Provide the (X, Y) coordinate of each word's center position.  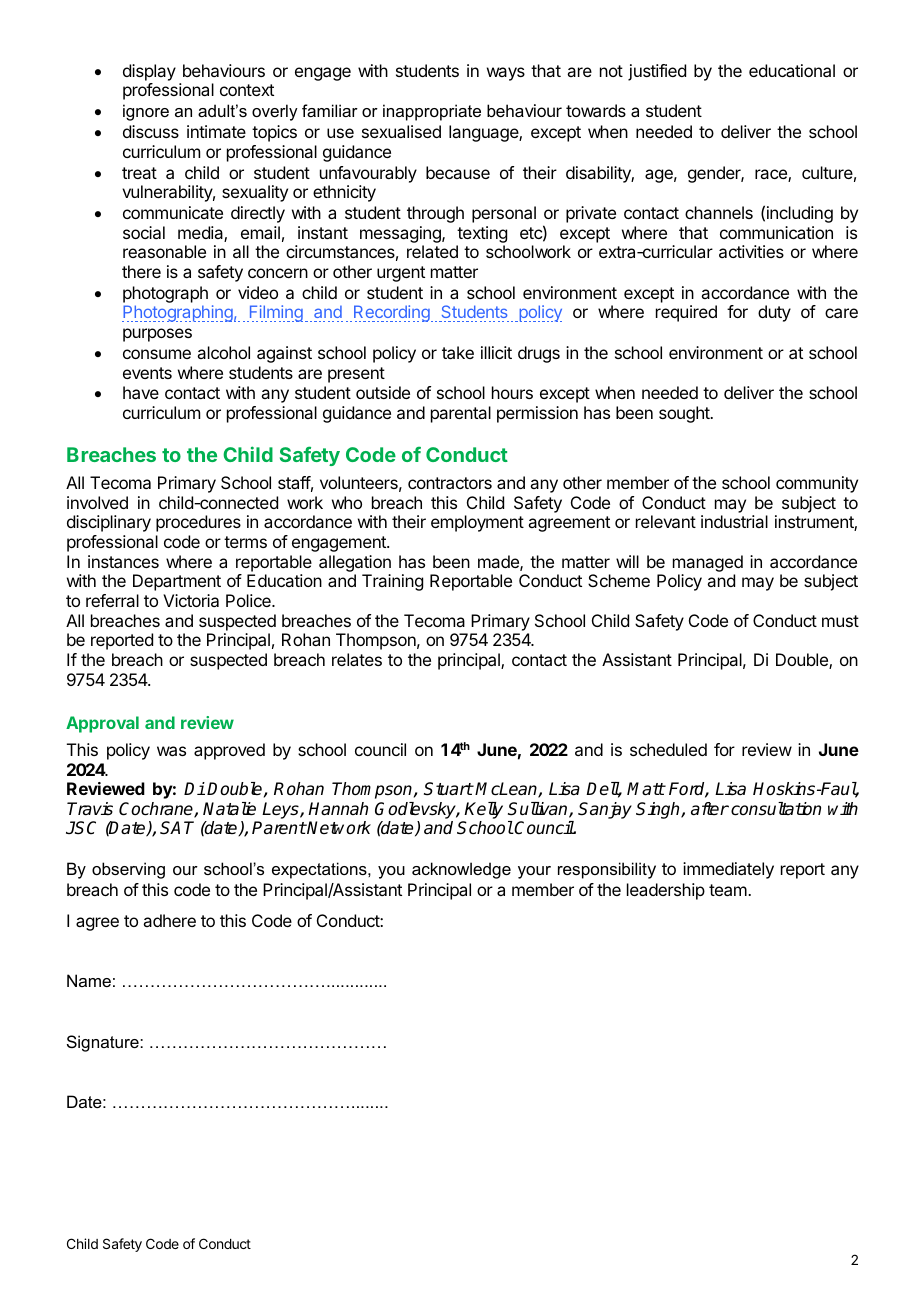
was (171, 751)
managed (708, 565)
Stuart (448, 789)
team (729, 890)
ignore (146, 112)
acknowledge (461, 870)
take (458, 352)
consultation (776, 809)
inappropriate (432, 112)
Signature (104, 1043)
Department (177, 582)
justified (657, 72)
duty (774, 313)
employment (477, 523)
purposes (157, 335)
